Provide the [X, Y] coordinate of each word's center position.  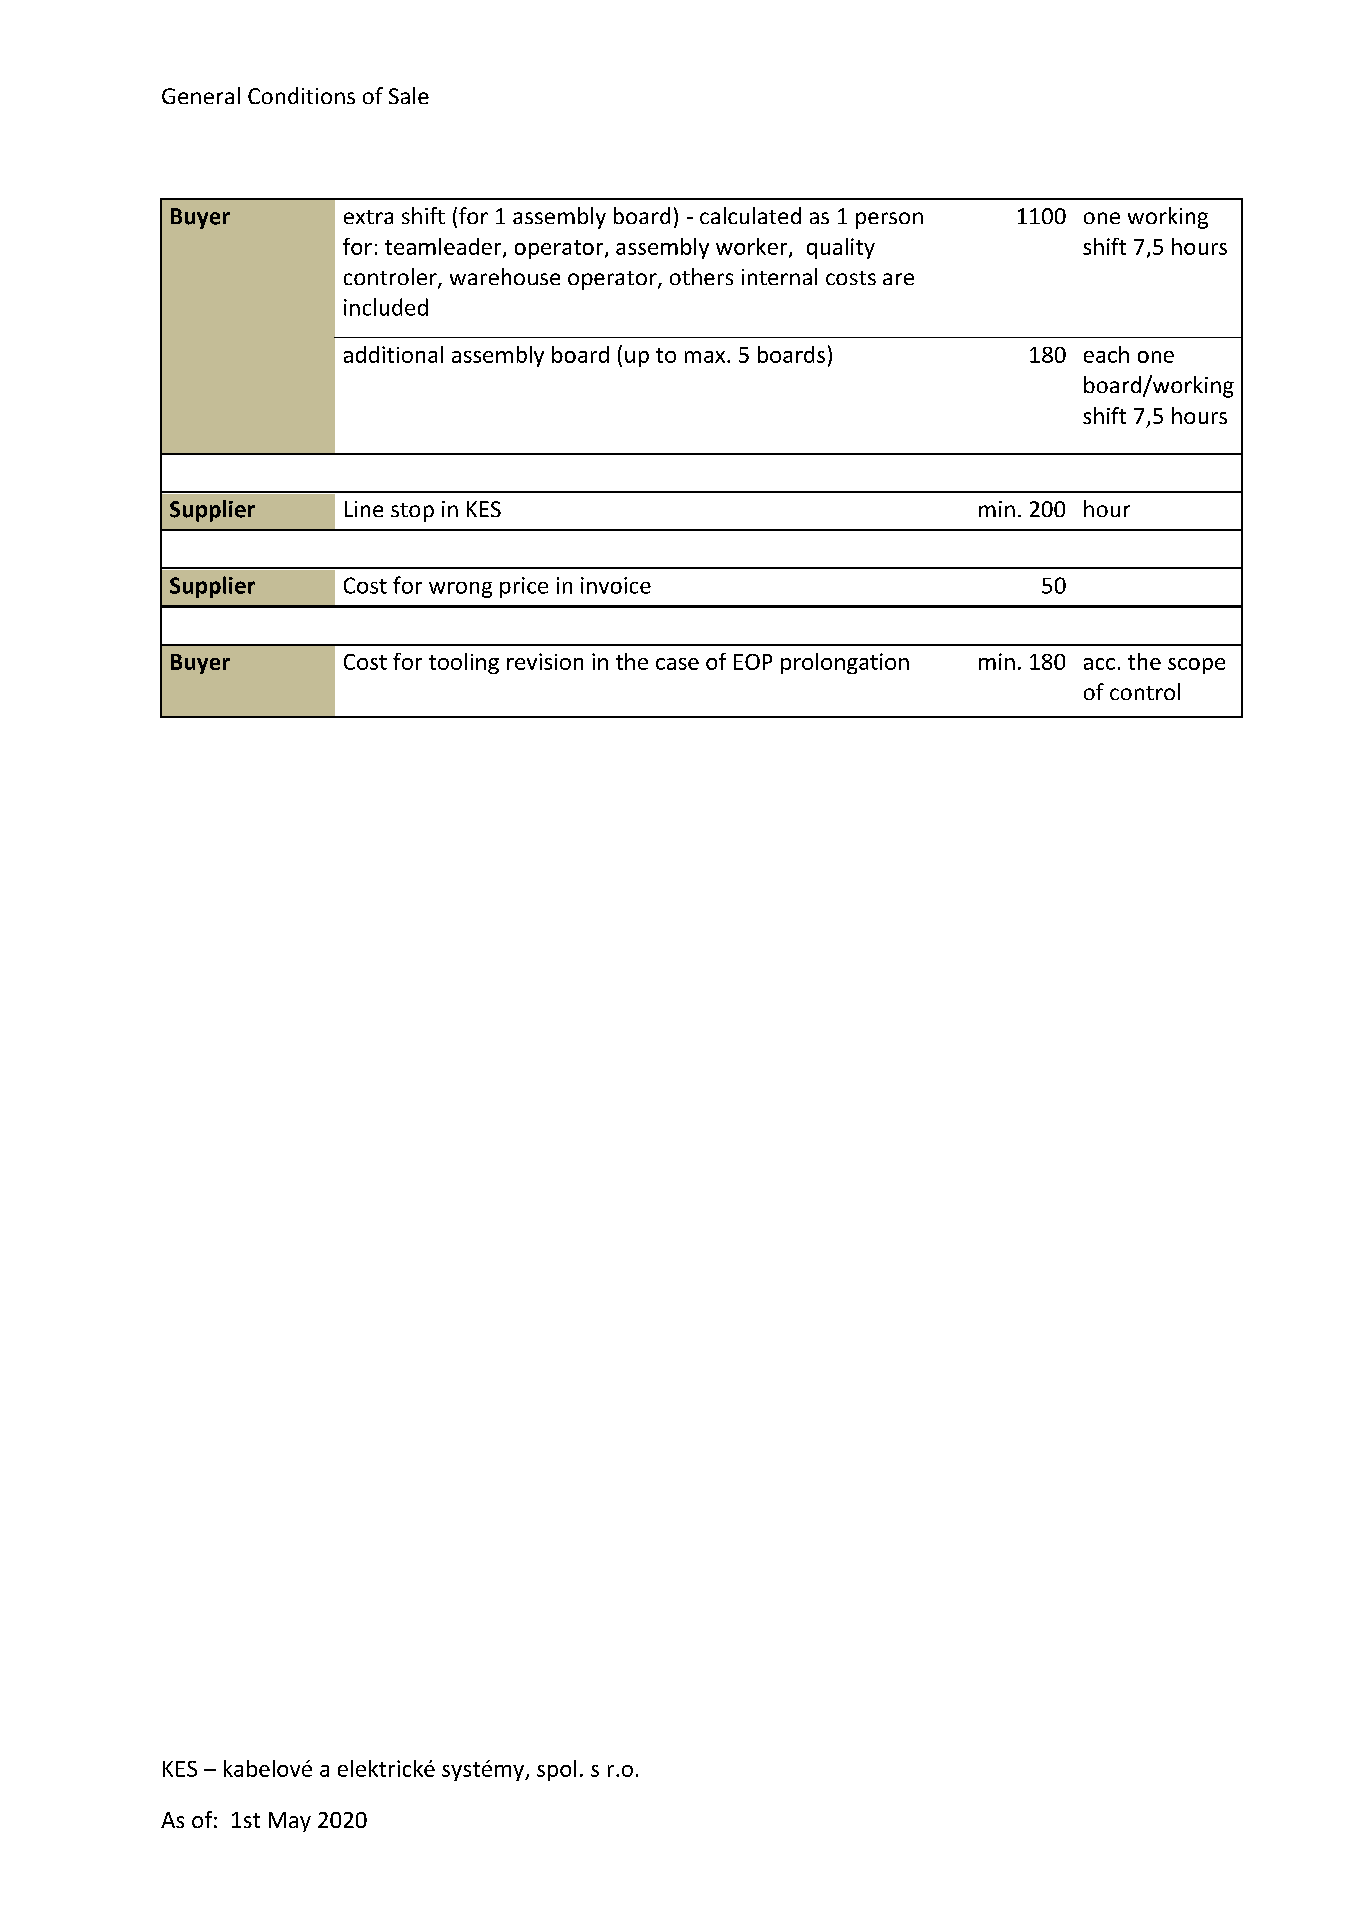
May [290, 1822]
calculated [750, 215]
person [889, 220]
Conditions [301, 95]
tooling [464, 663]
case [677, 664]
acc [1099, 664]
